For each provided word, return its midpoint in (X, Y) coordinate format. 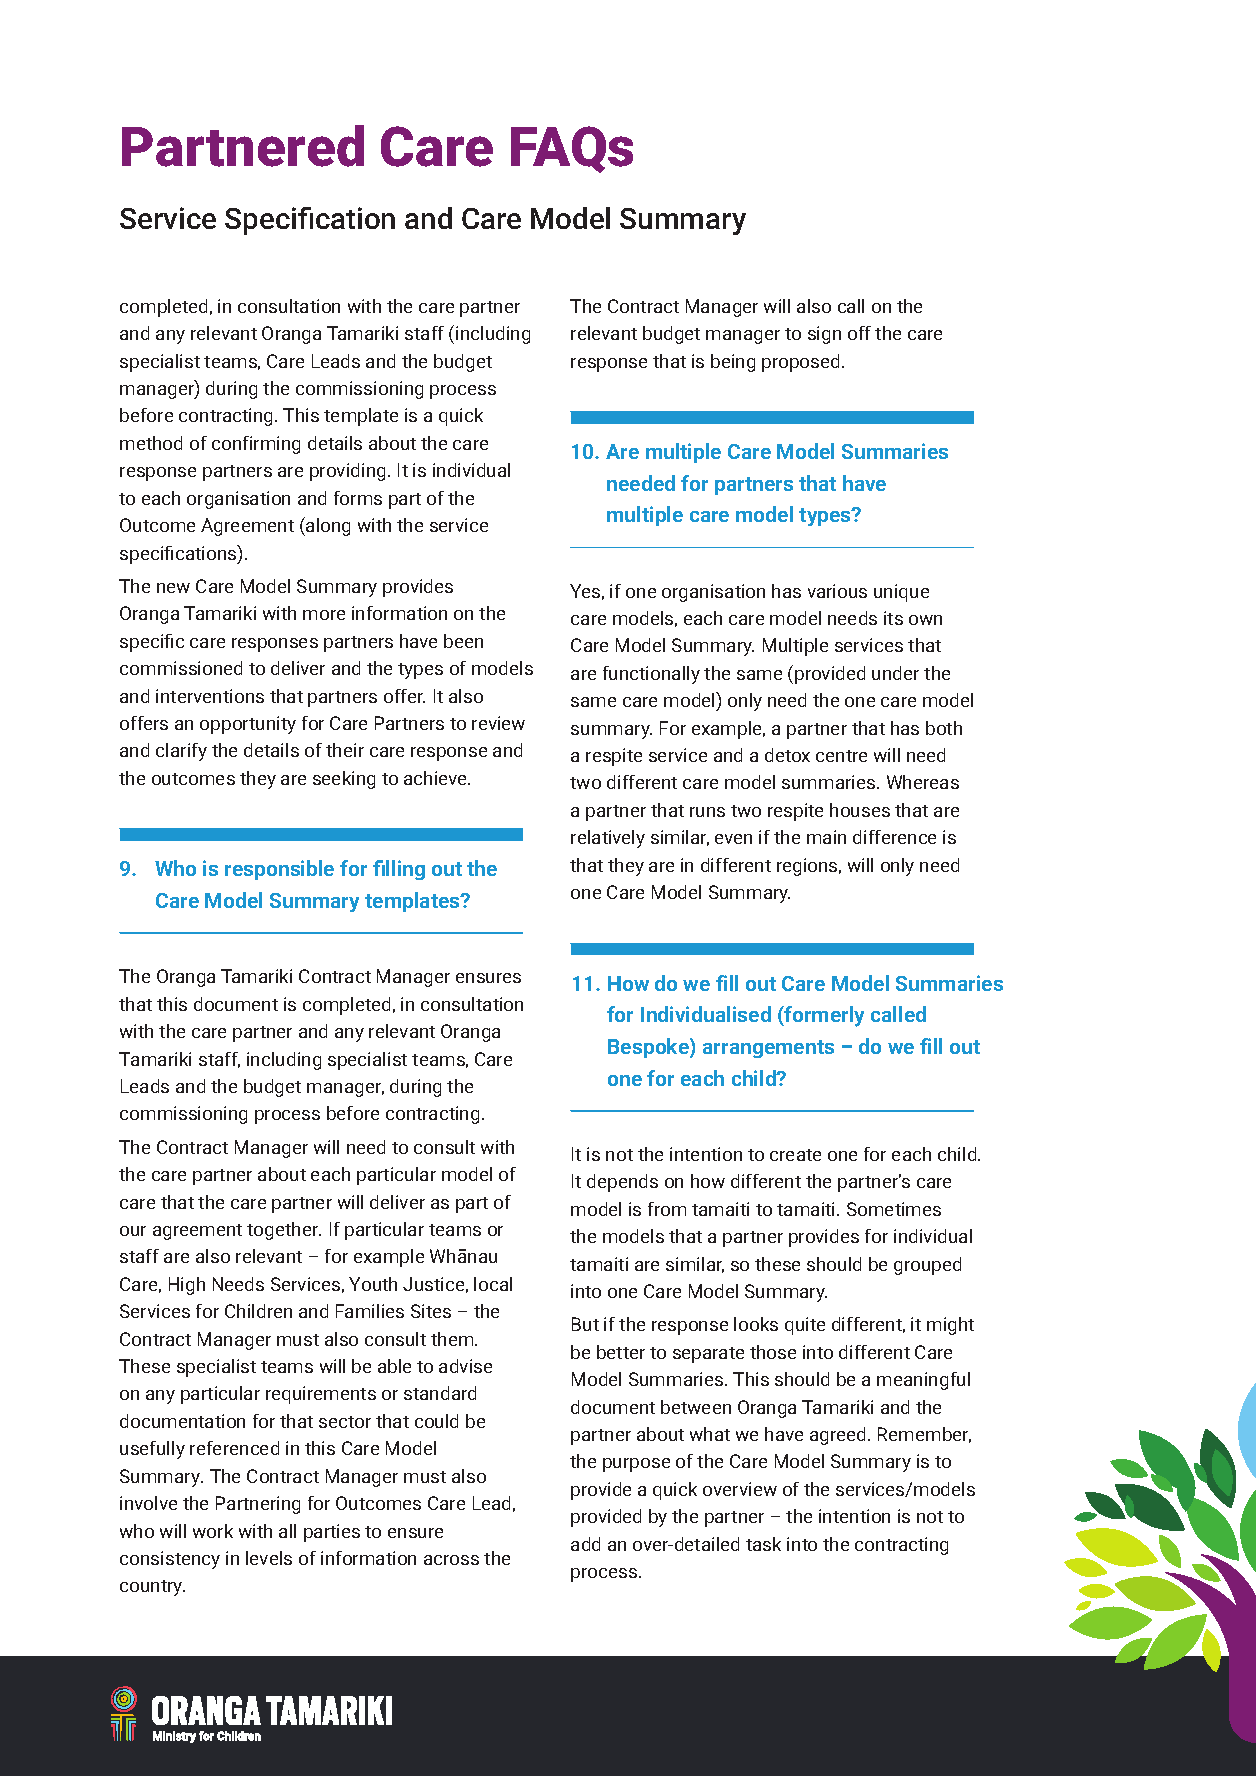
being (733, 363)
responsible (279, 870)
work (213, 1531)
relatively (608, 839)
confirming (256, 445)
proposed (800, 363)
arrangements (768, 1049)
